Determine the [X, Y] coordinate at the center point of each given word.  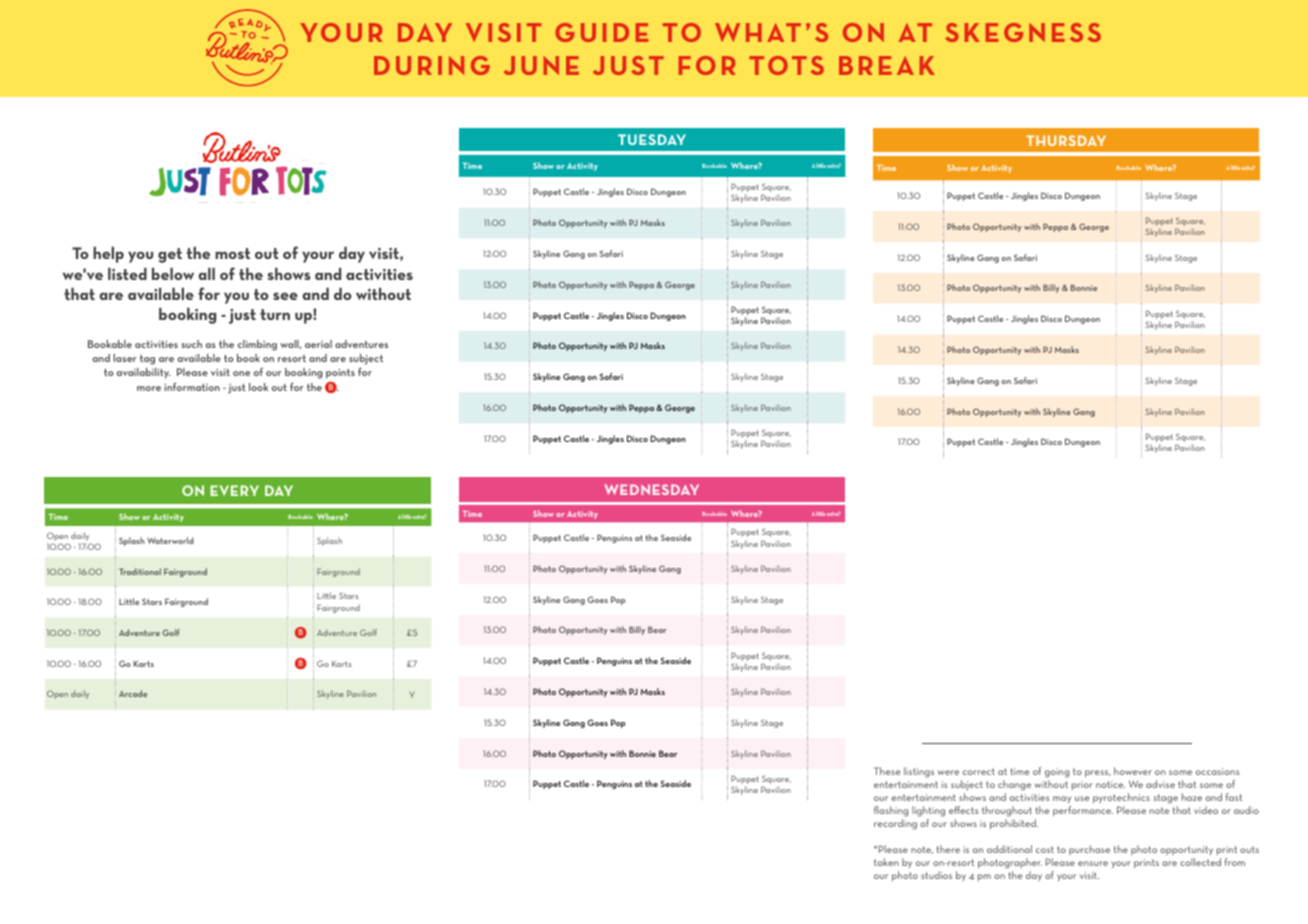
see [285, 296]
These [887, 771]
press [1098, 773]
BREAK [887, 65]
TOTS [786, 65]
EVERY [234, 490]
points [340, 374]
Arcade [133, 693]
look [258, 387]
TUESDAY [652, 139]
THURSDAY [1066, 140]
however [1133, 771]
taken [886, 862]
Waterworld [170, 540]
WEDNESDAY [652, 489]
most [232, 253]
